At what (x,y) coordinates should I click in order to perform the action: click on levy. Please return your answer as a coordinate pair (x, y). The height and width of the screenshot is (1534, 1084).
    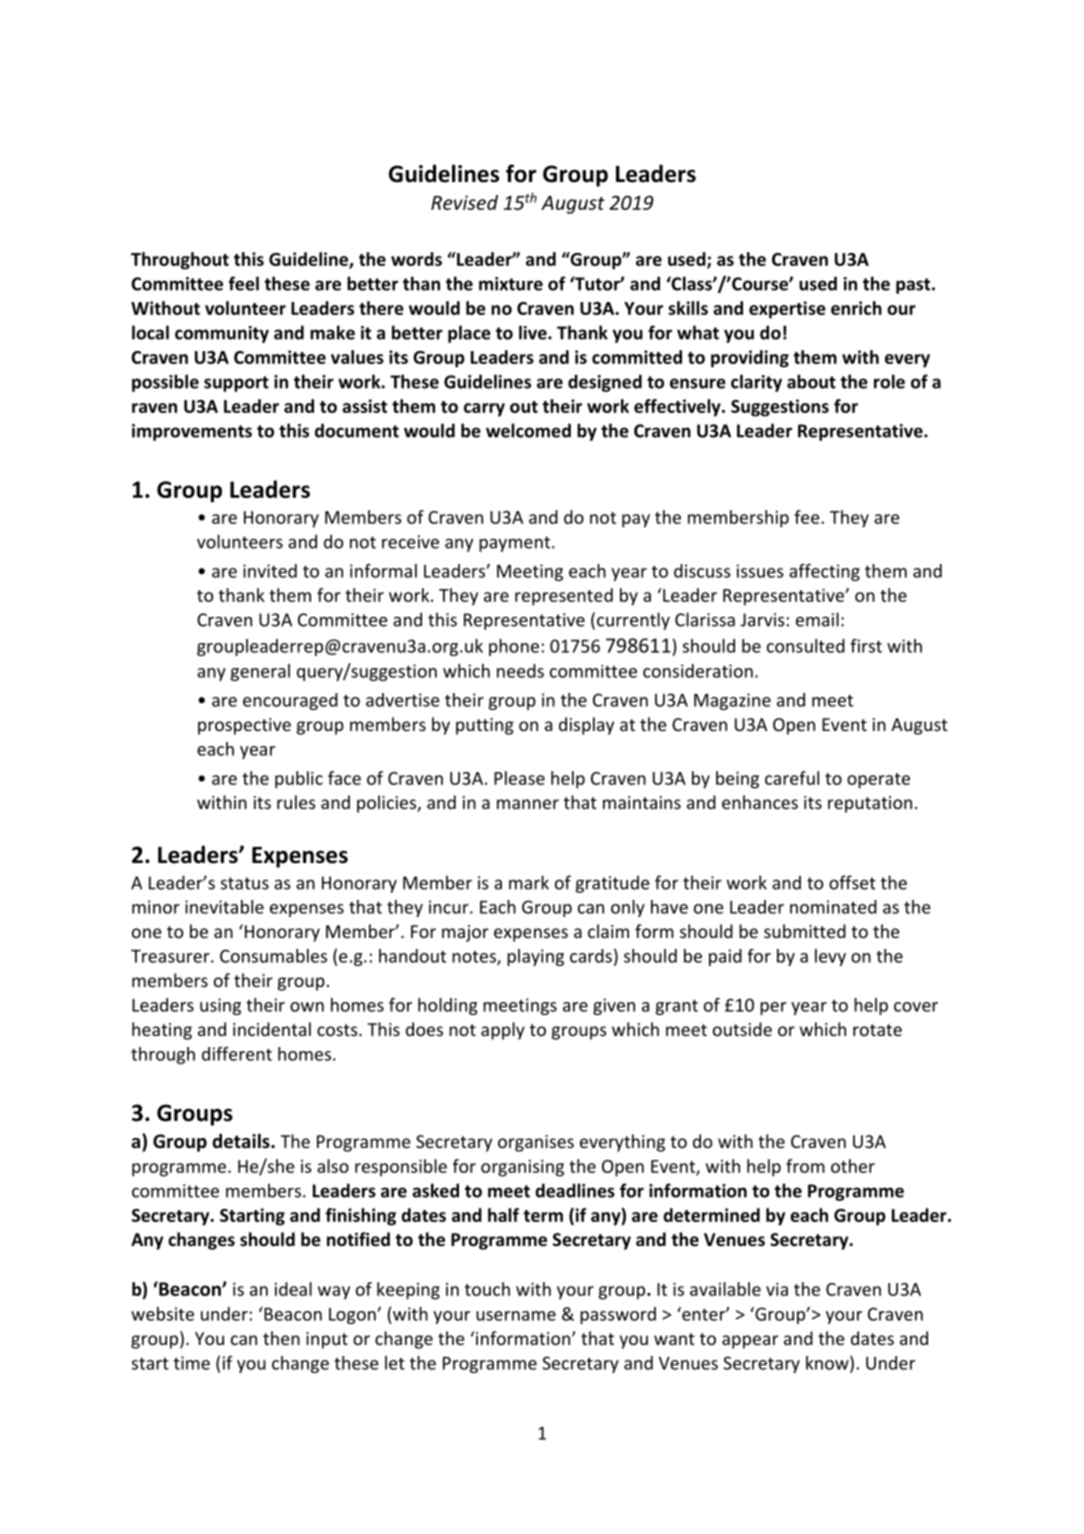
    Looking at the image, I should click on (830, 957).
